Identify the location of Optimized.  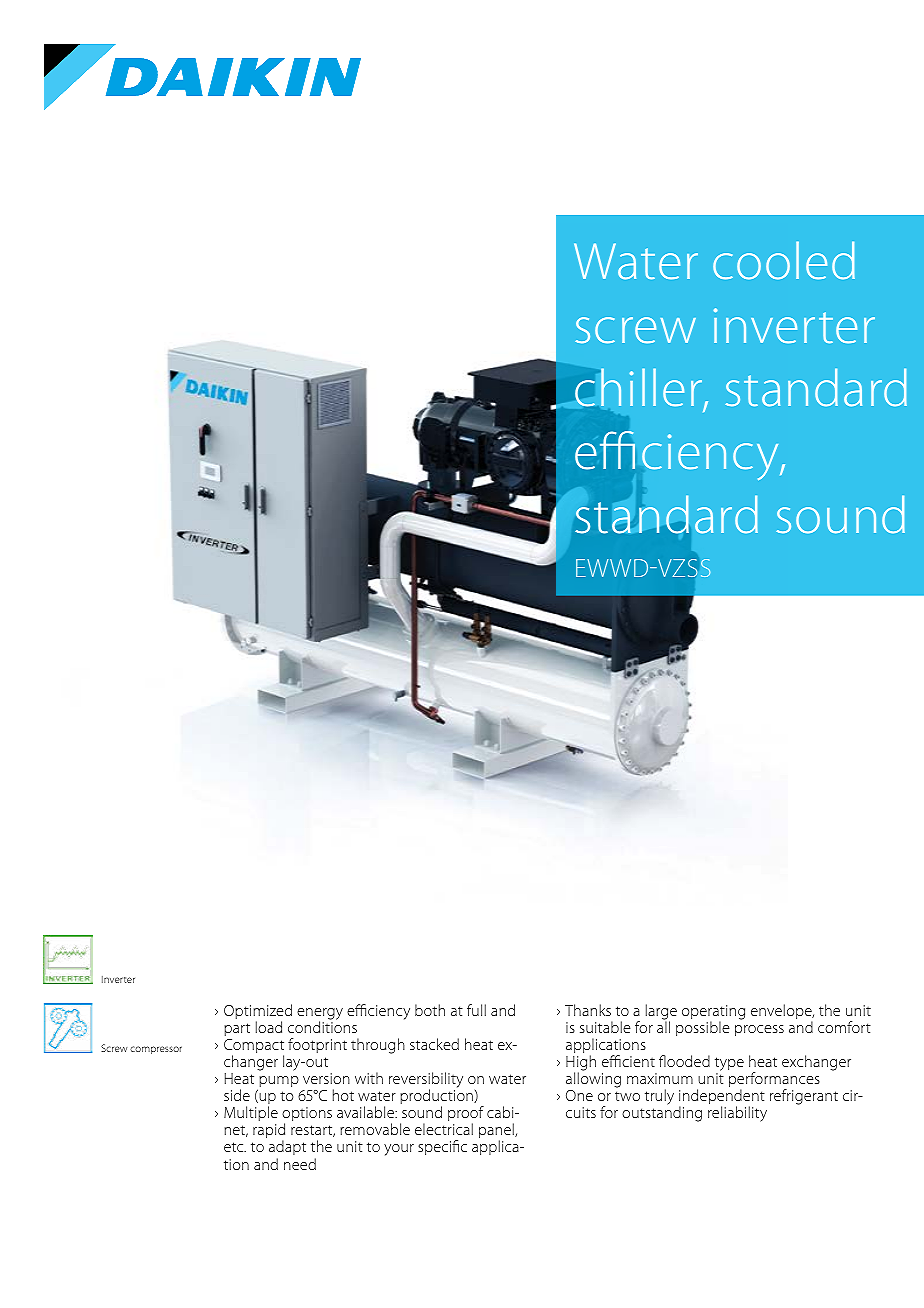
(258, 1013).
